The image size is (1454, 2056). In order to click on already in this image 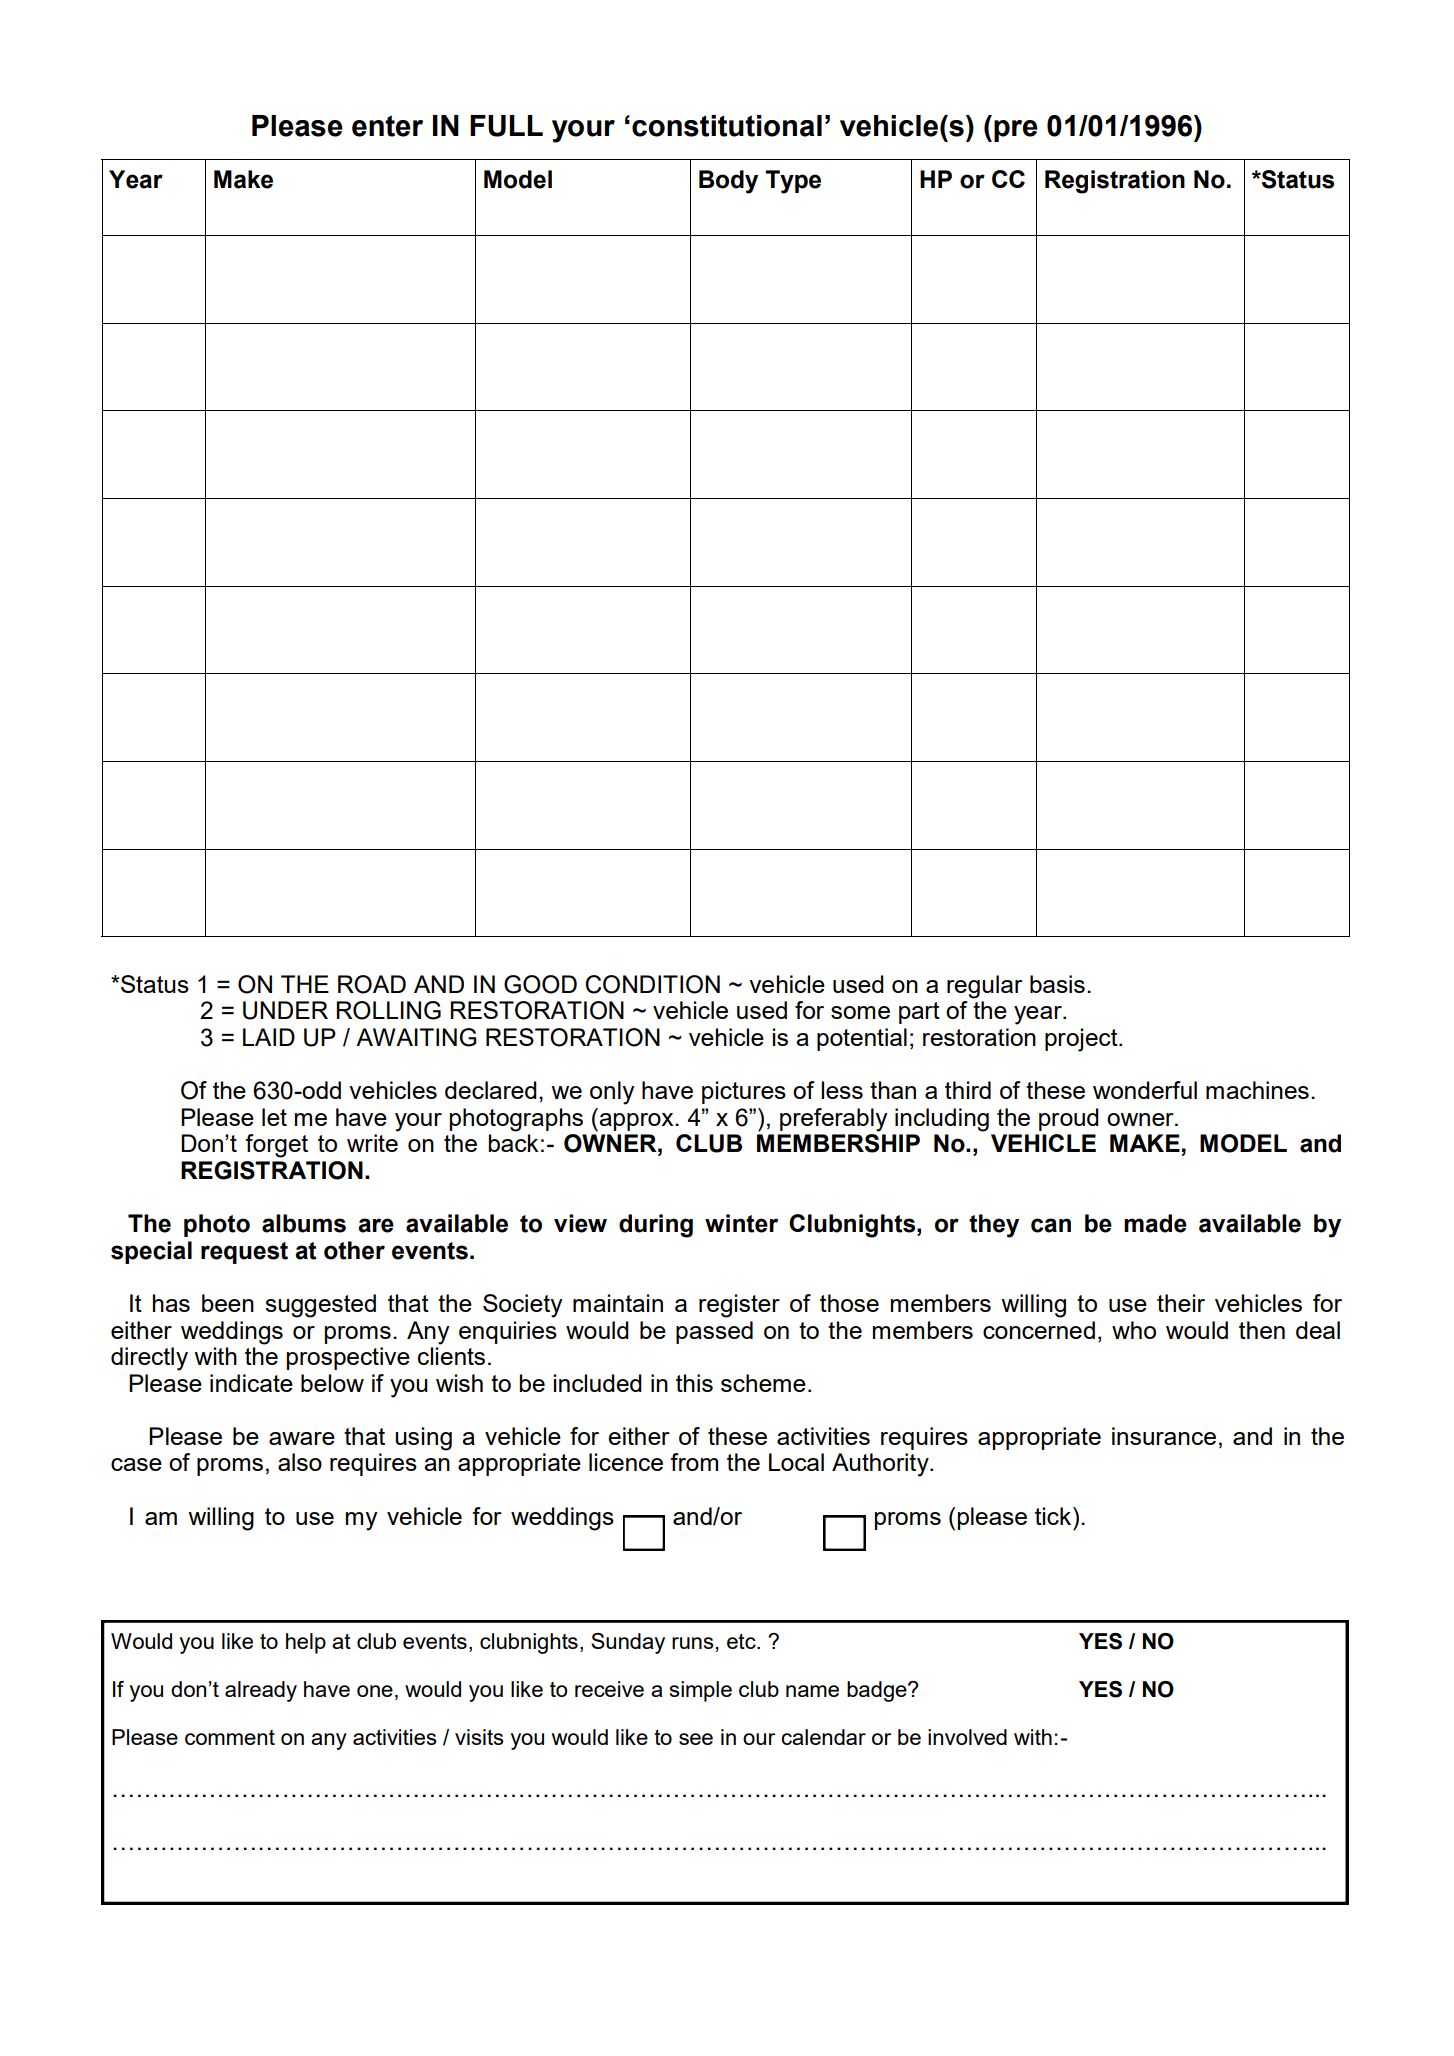, I will do `click(261, 1691)`.
